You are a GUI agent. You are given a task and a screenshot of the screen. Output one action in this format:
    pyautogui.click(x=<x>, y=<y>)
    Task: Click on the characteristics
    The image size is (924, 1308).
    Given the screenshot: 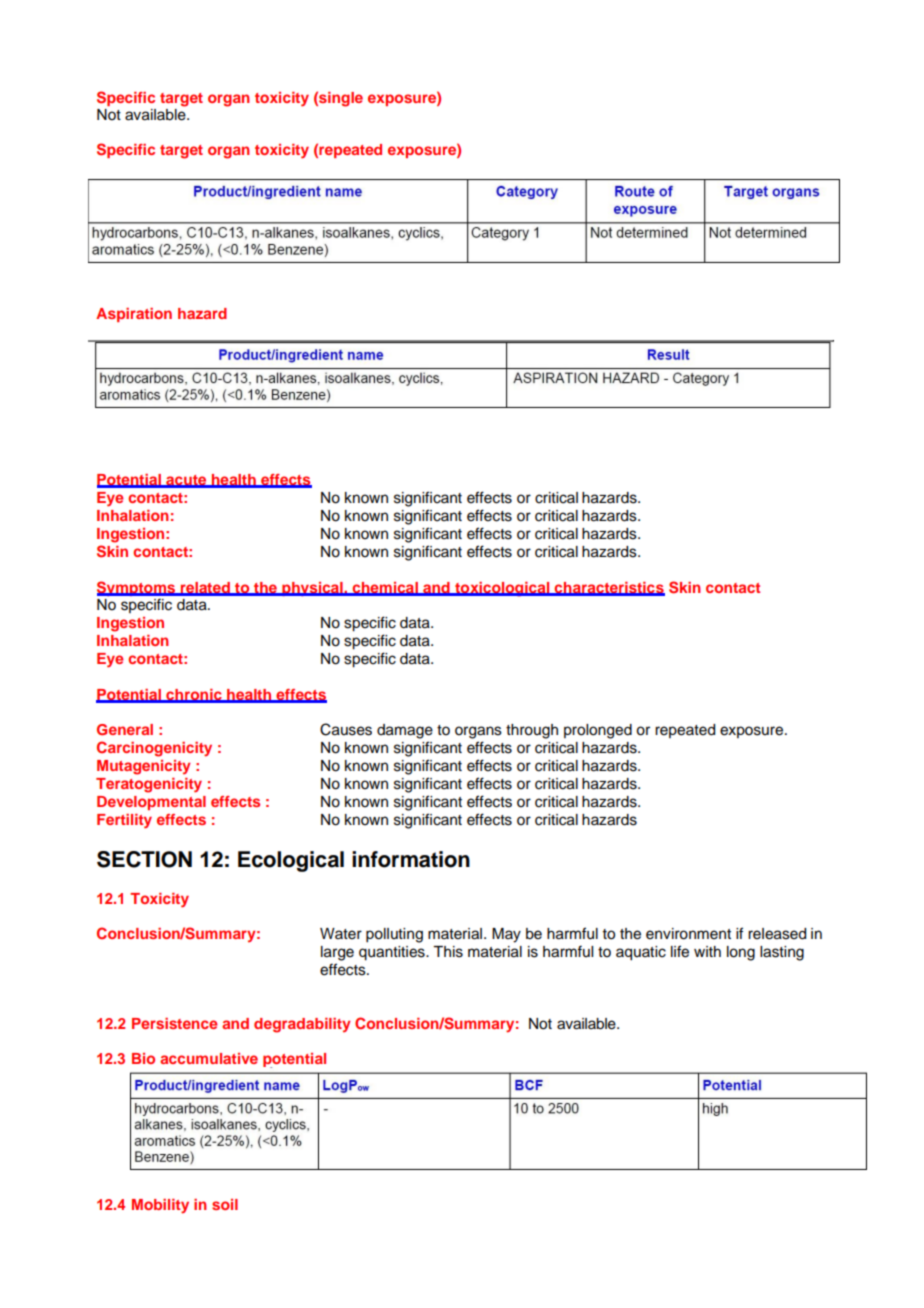 What is the action you would take?
    pyautogui.click(x=609, y=588)
